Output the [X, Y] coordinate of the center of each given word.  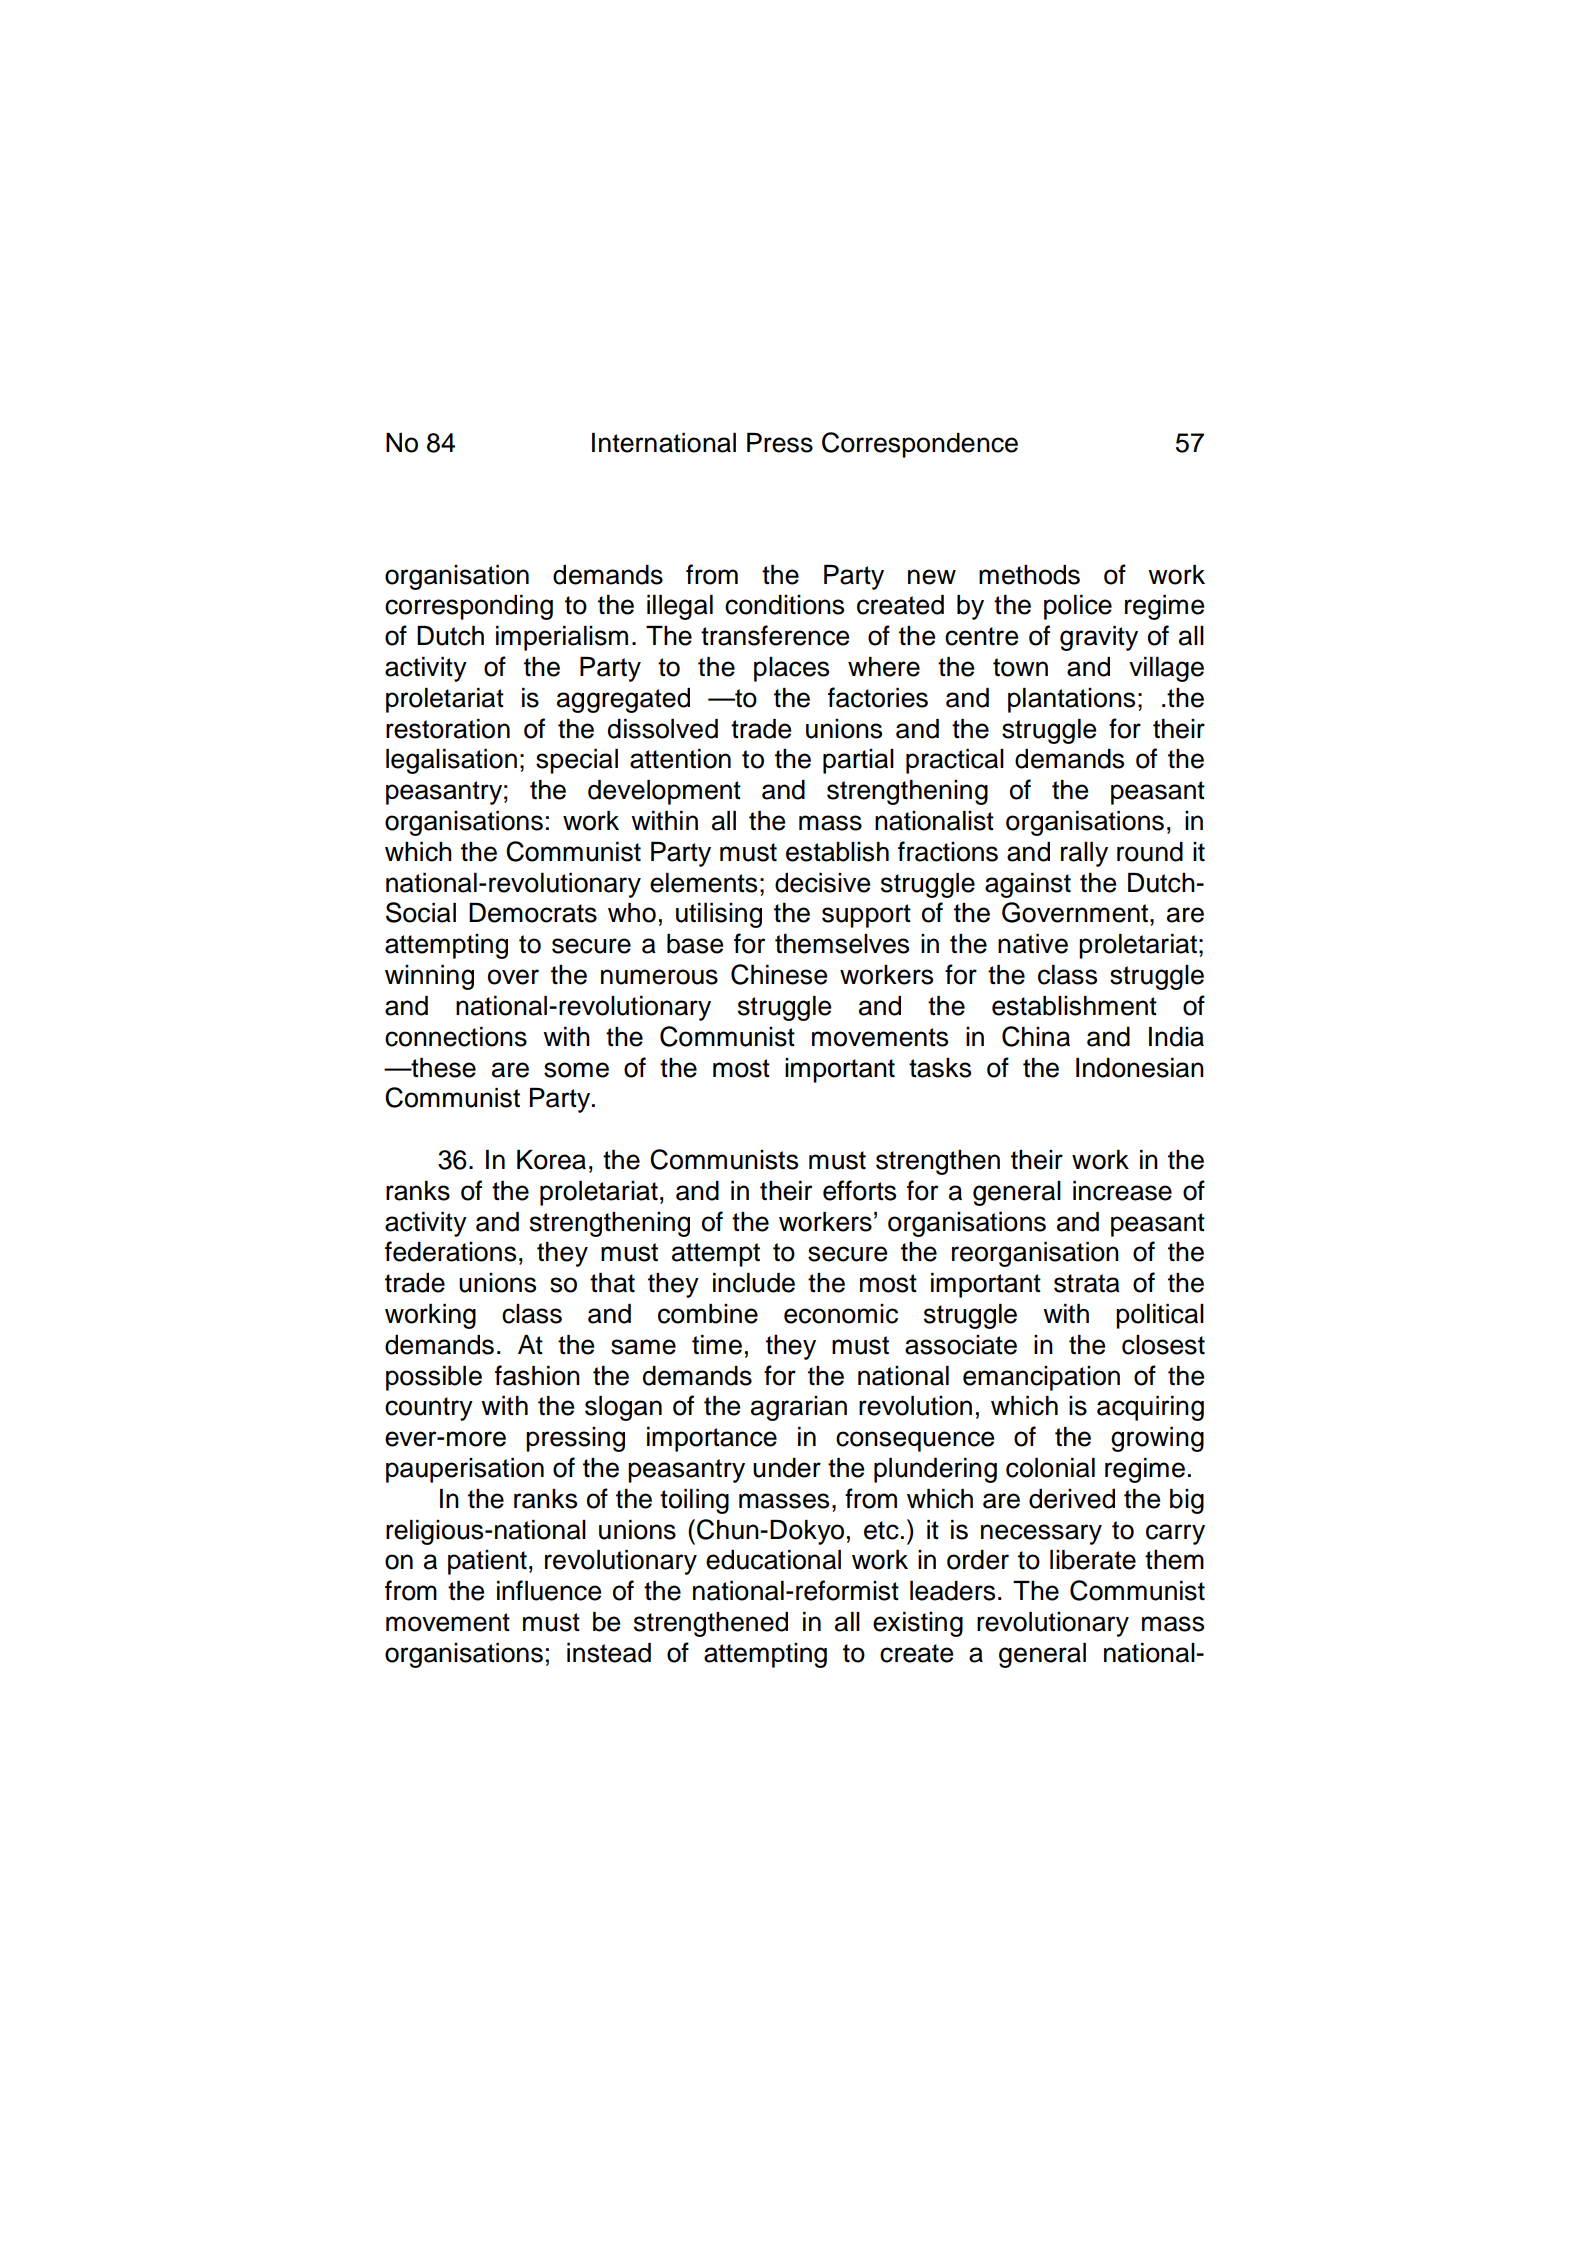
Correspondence [920, 445]
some [576, 1070]
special [577, 761]
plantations [1071, 700]
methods [1029, 575]
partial [858, 761]
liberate [1093, 1560]
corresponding [469, 607]
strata [1087, 1283]
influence [549, 1590]
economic [841, 1314]
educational [773, 1560]
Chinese [779, 974]
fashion [537, 1375]
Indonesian [1140, 1068]
